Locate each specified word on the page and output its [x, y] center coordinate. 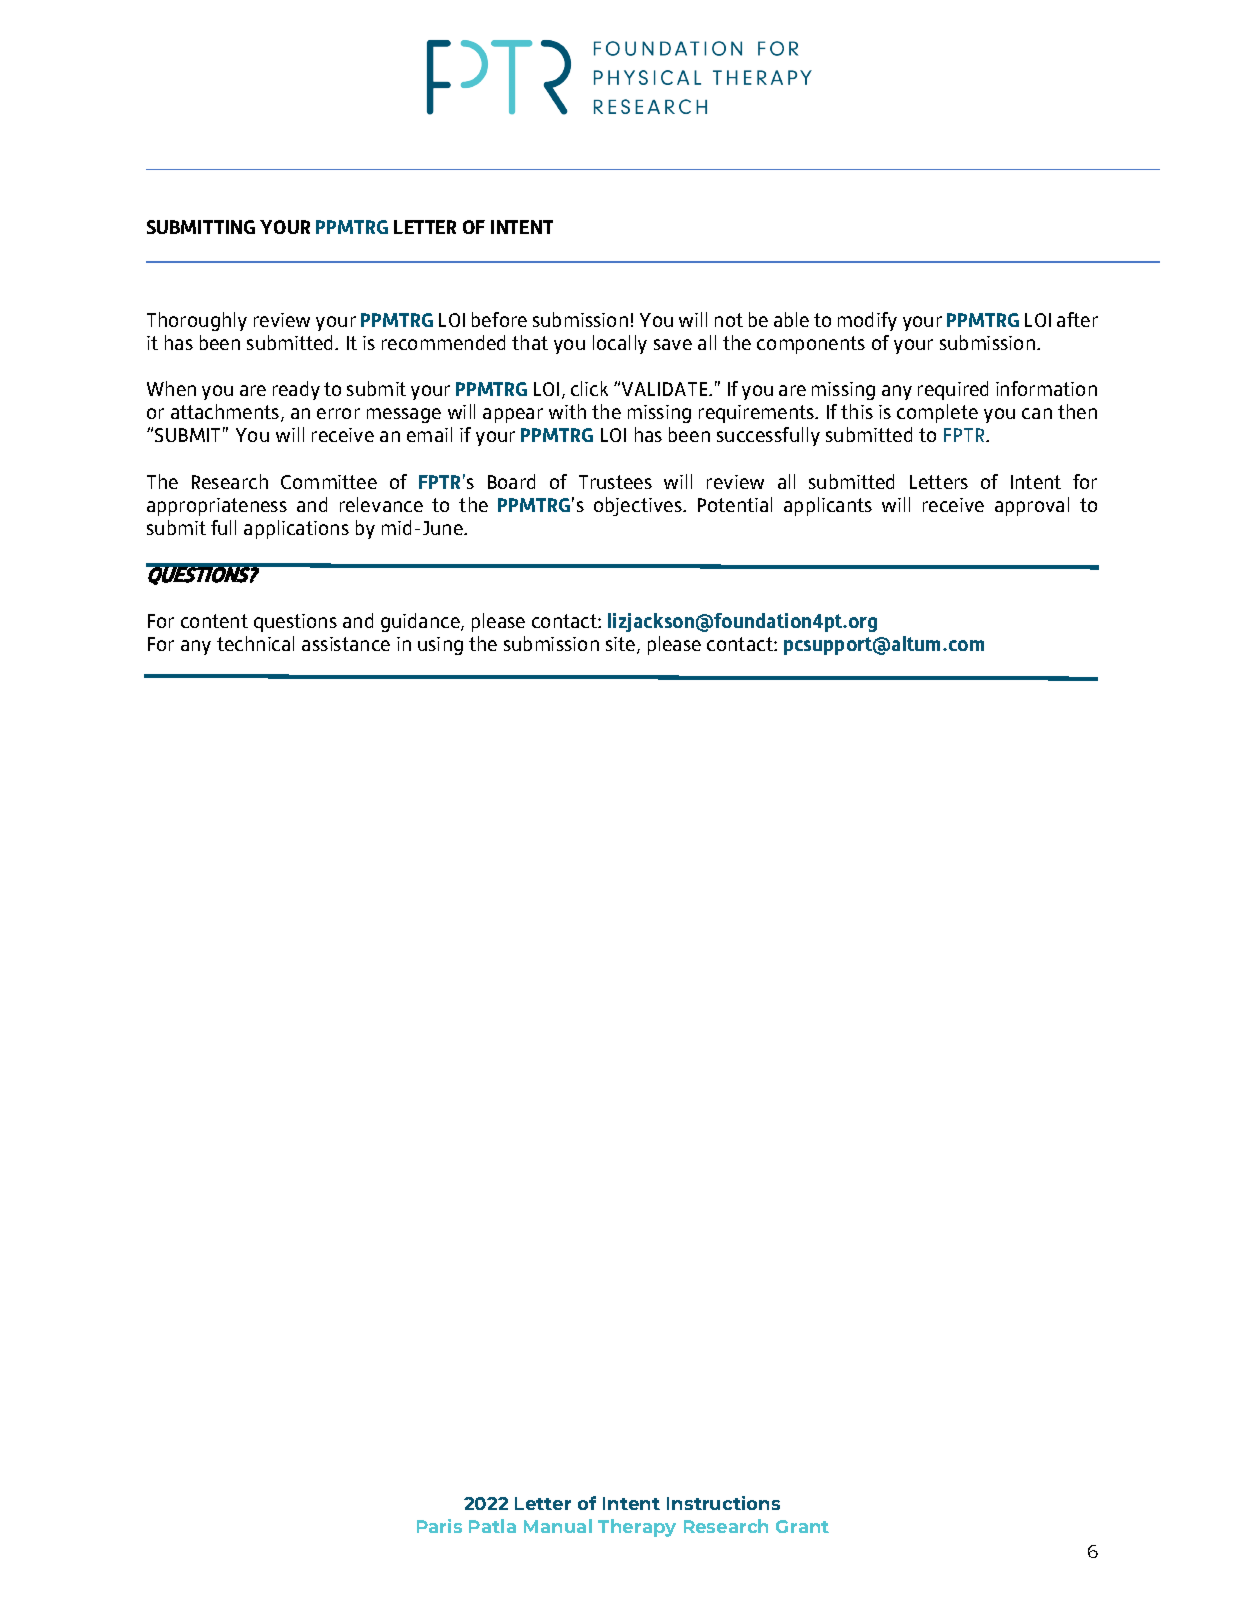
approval [1032, 506]
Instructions [723, 1503]
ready [296, 390]
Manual [558, 1526]
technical [255, 643]
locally [620, 344]
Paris [439, 1526]
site [622, 645]
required [953, 390]
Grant [802, 1526]
